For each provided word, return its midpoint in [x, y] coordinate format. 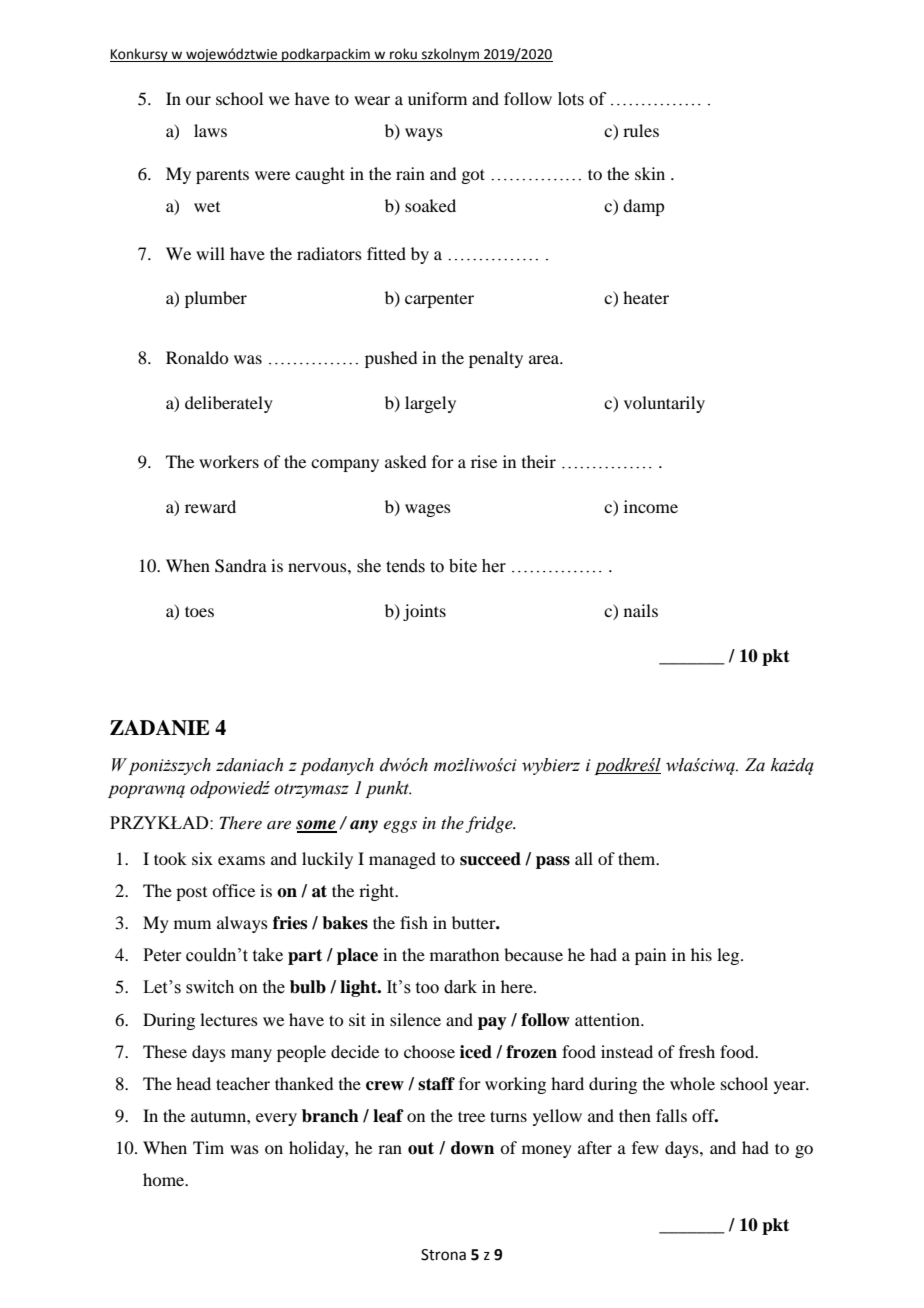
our [198, 100]
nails [641, 610]
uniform [437, 98]
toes [199, 611]
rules [641, 130]
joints [424, 612]
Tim [208, 1147]
